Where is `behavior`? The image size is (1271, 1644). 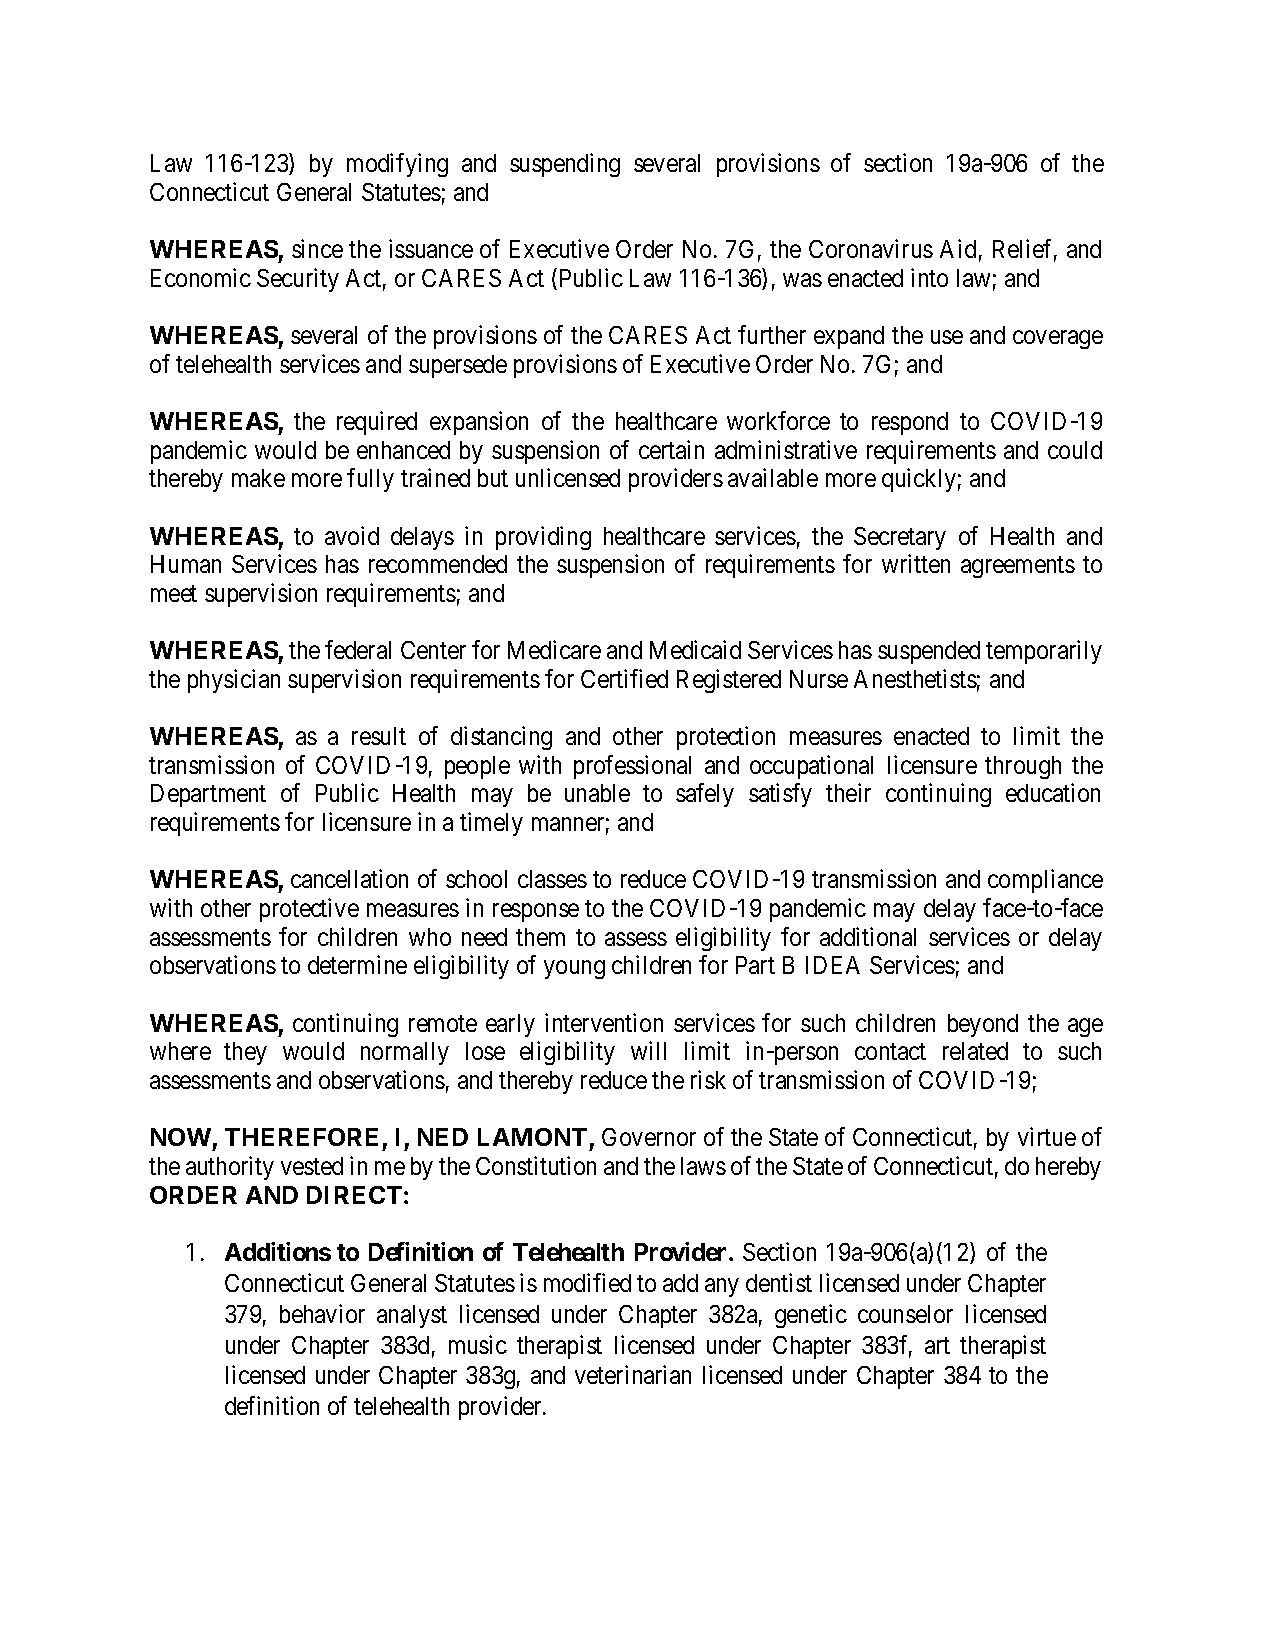 behavior is located at coordinates (322, 1313).
